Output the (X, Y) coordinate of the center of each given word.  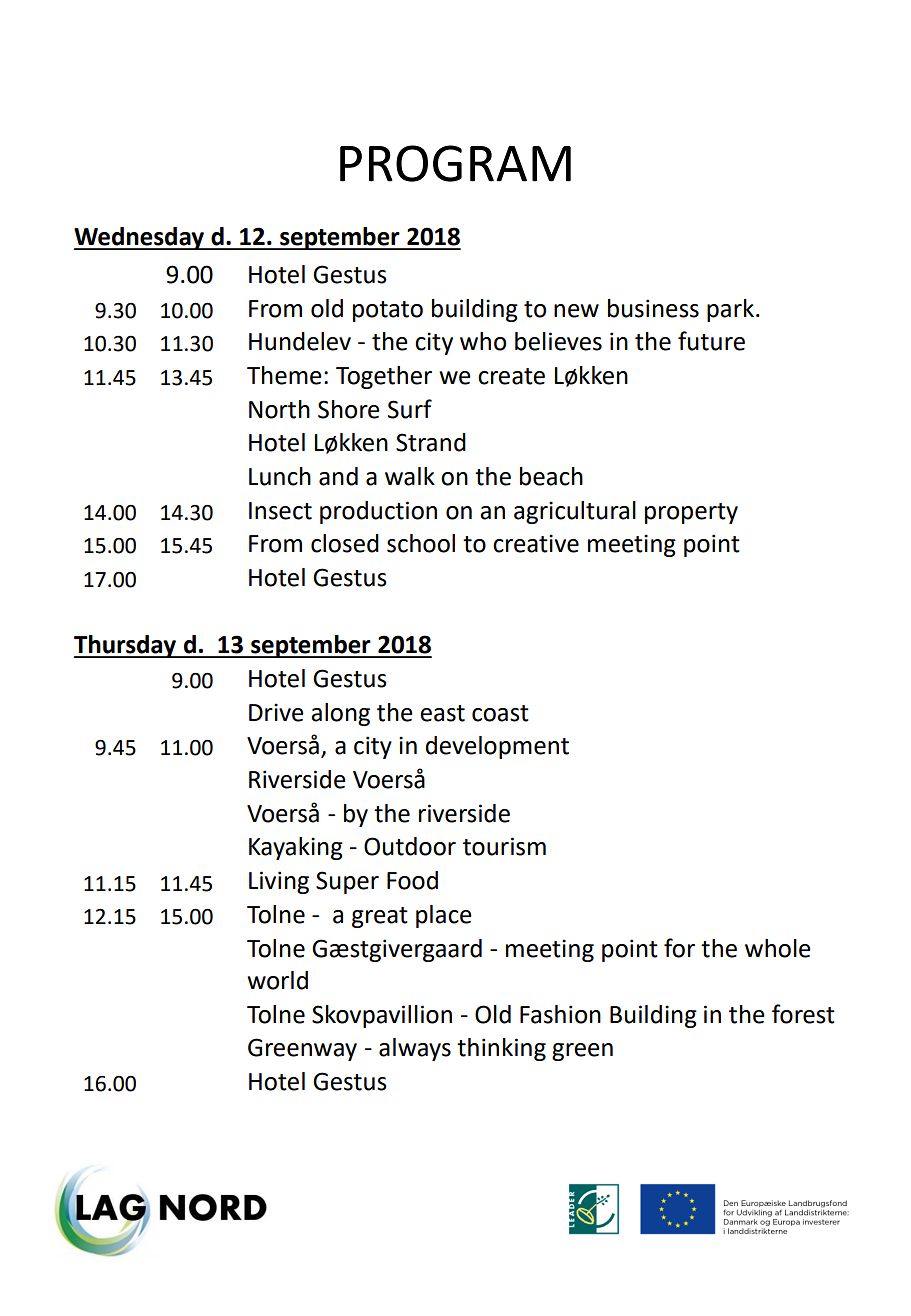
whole (778, 948)
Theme (284, 375)
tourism (504, 846)
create (511, 376)
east (442, 713)
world (277, 980)
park (730, 310)
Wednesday (140, 238)
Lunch (280, 476)
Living (279, 882)
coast (500, 713)
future (711, 341)
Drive (276, 712)
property (691, 513)
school (421, 543)
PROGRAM (455, 163)
